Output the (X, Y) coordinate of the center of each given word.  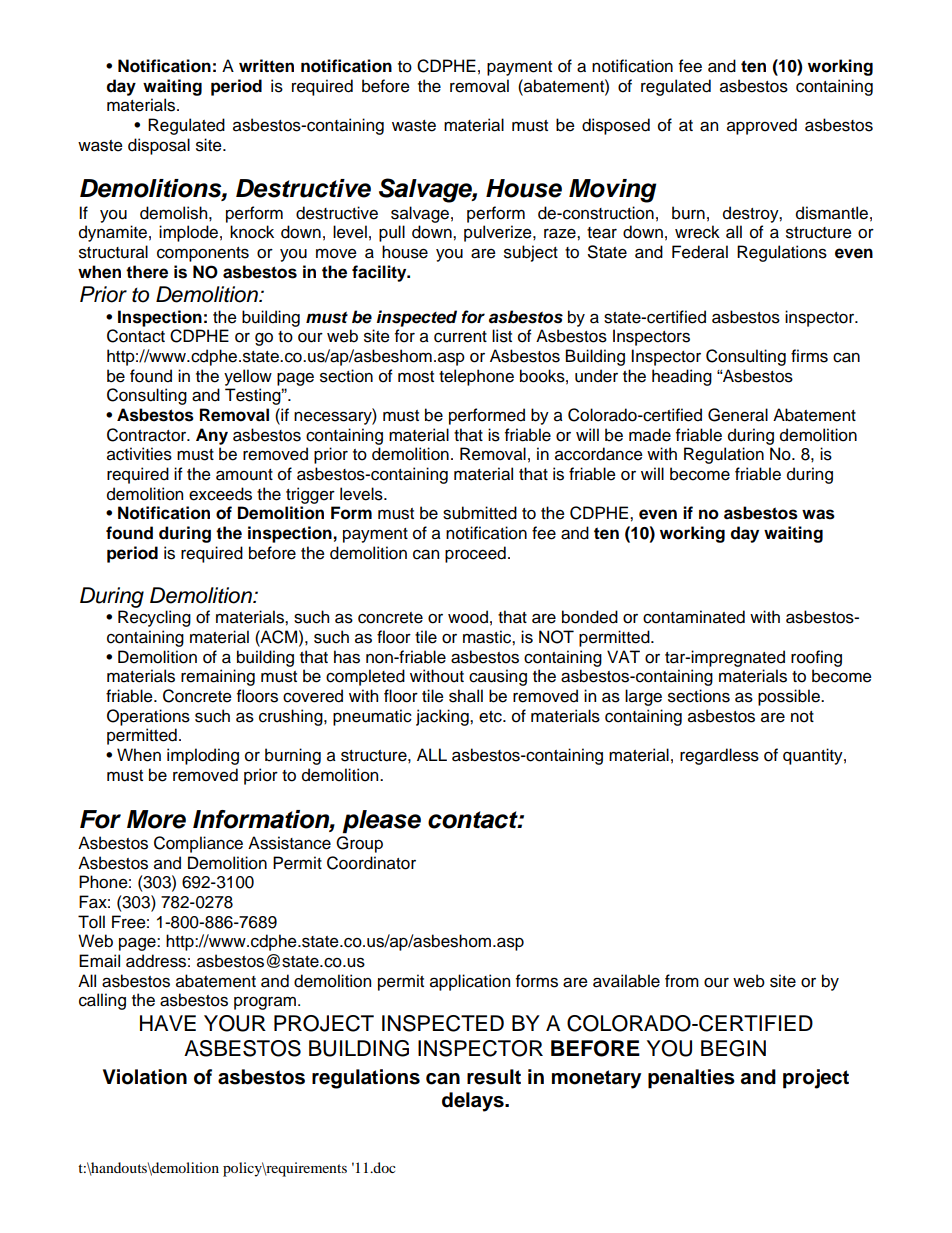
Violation (145, 1077)
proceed (475, 554)
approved (762, 126)
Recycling (154, 618)
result (494, 1077)
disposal (159, 146)
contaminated (694, 617)
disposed (616, 126)
